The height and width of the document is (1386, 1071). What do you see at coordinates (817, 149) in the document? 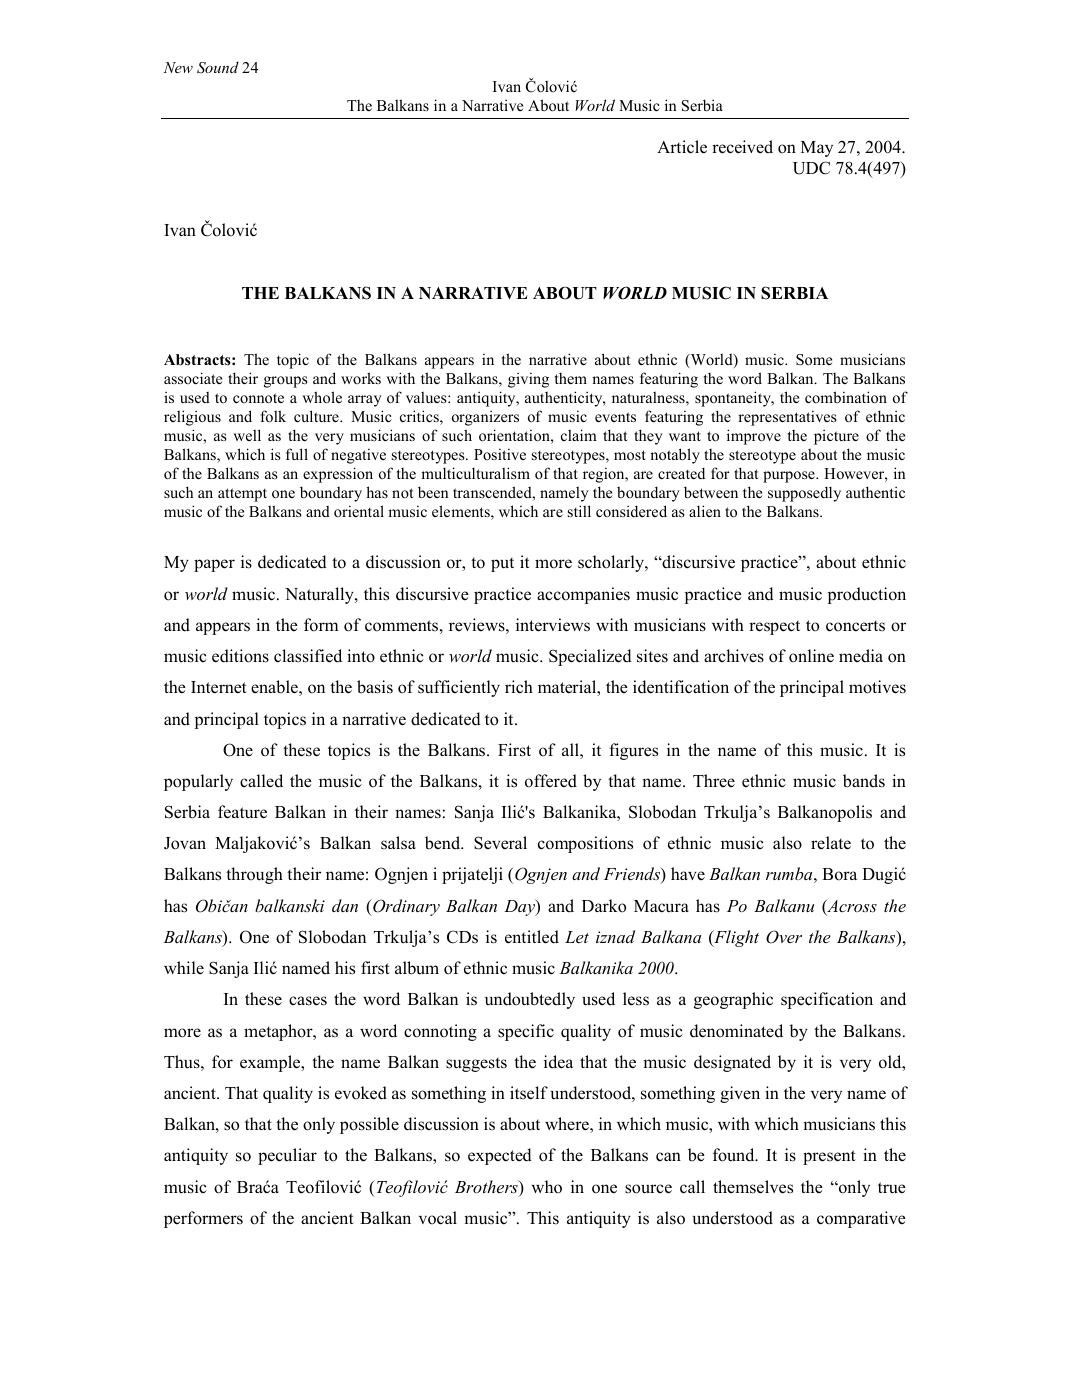
I see `May` at bounding box center [817, 149].
